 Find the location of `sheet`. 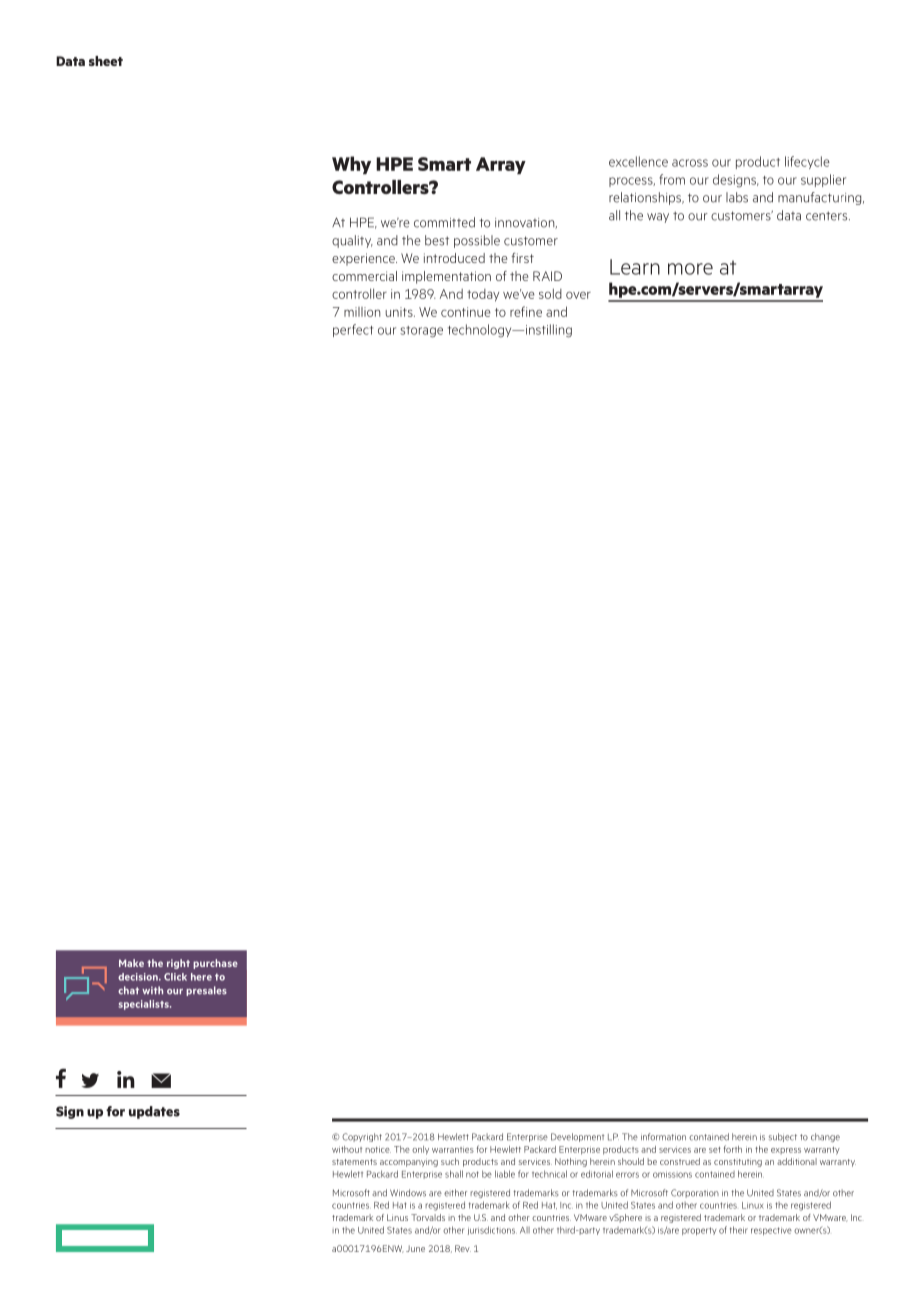

sheet is located at coordinates (106, 61).
